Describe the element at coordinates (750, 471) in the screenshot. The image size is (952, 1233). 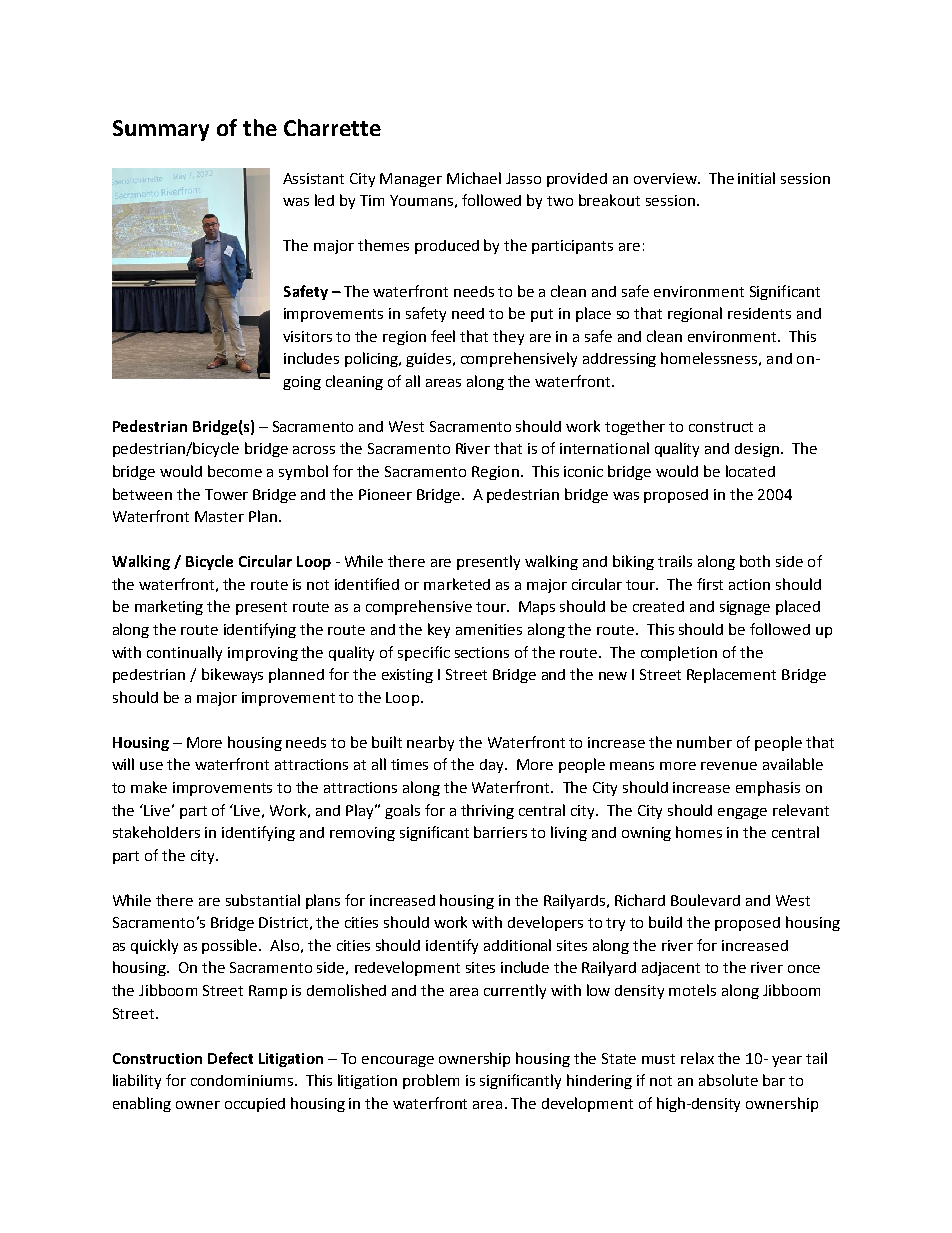
I see `located` at that location.
